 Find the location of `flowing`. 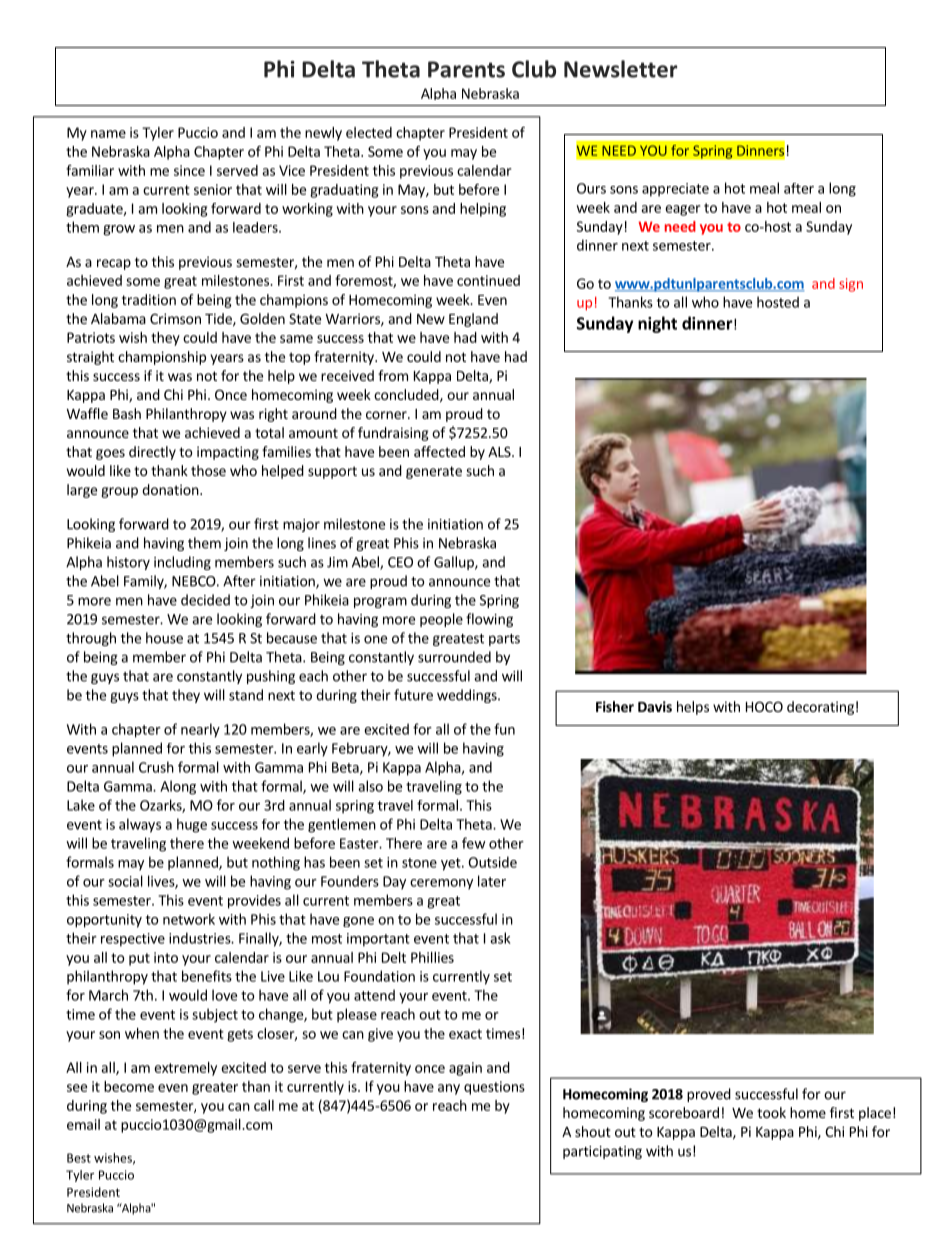

flowing is located at coordinates (489, 620).
